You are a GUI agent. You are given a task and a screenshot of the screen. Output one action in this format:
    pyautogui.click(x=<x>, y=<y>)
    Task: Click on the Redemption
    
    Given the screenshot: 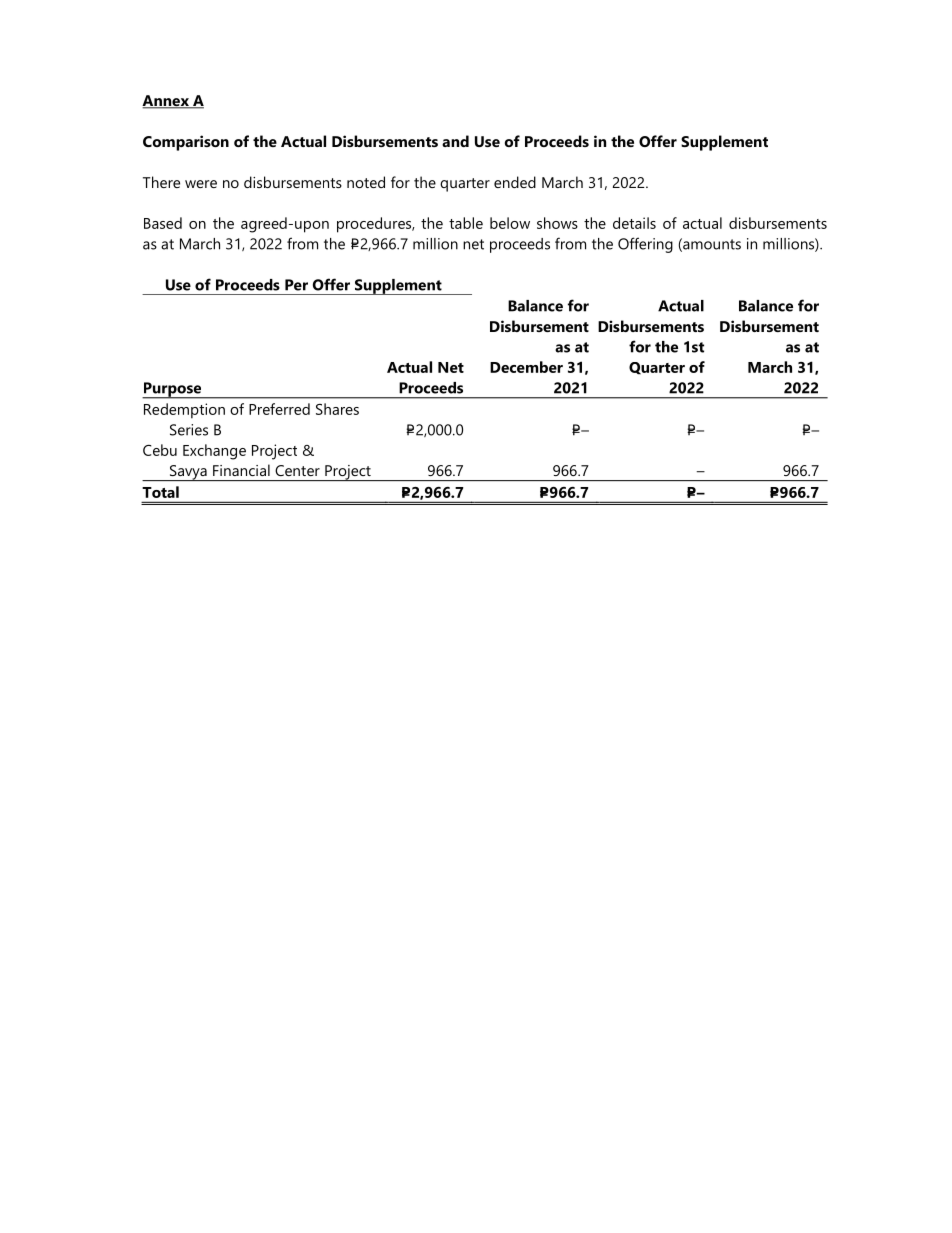 What is the action you would take?
    pyautogui.click(x=184, y=411)
